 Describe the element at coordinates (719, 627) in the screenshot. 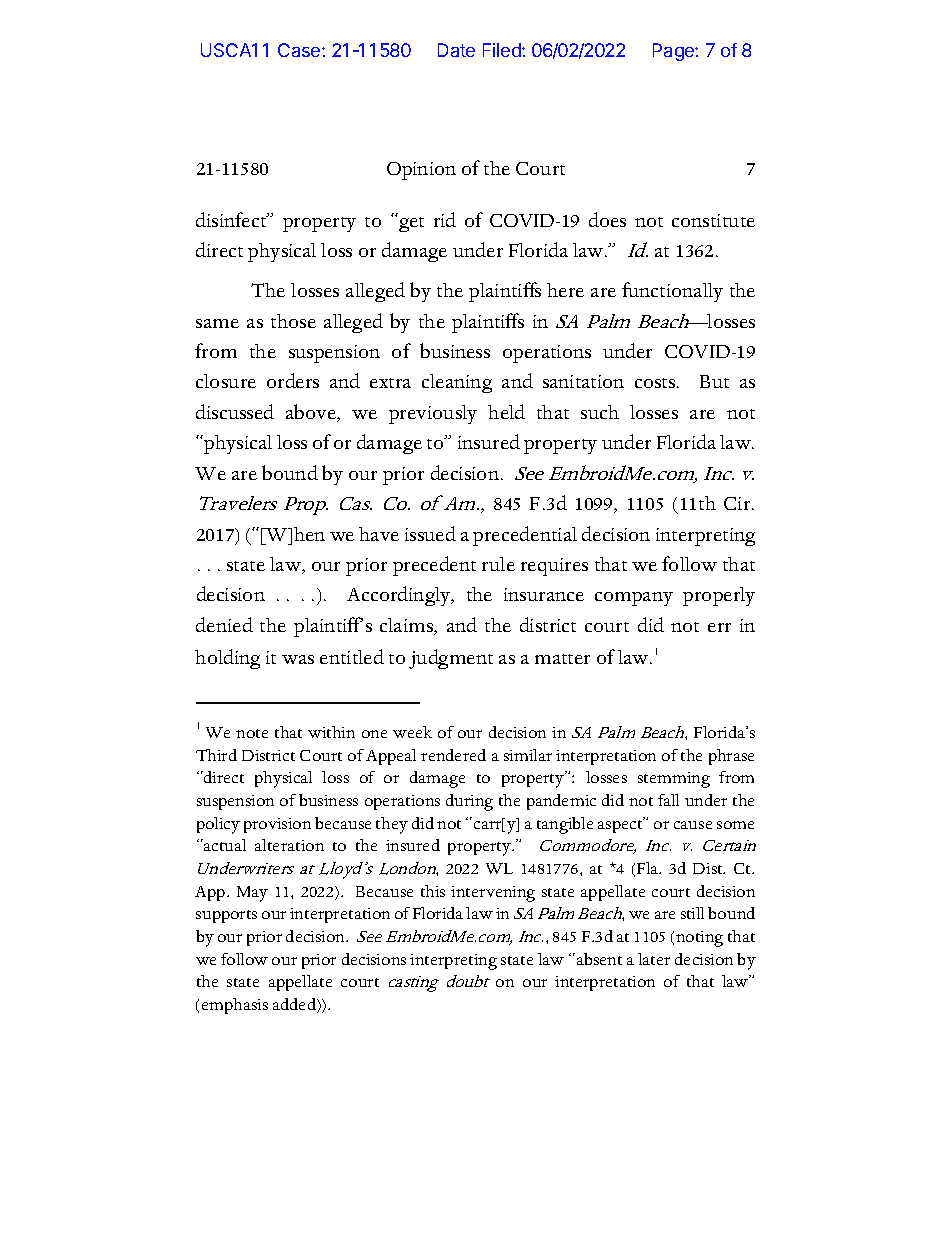

I see `err` at that location.
